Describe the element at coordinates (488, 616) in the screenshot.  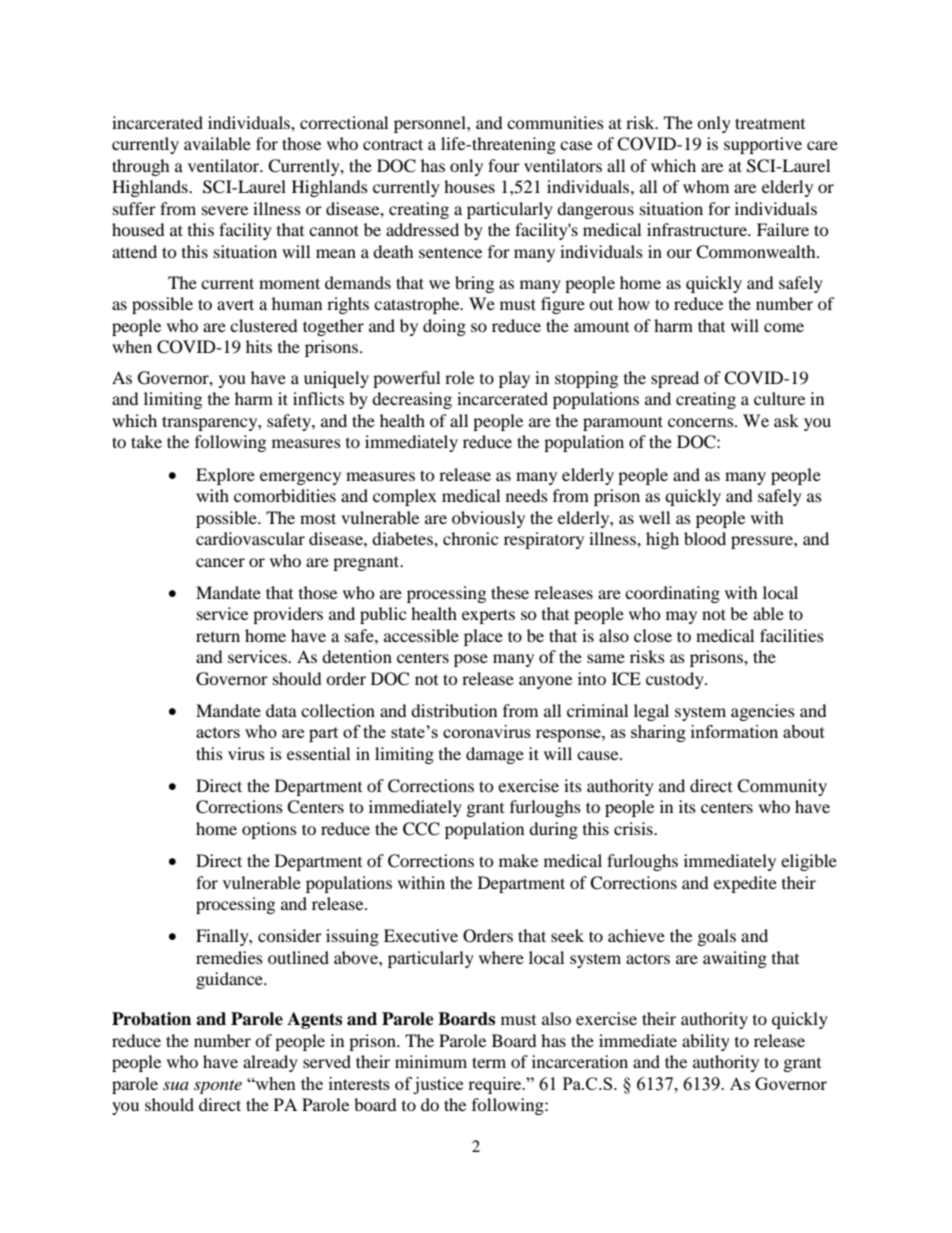
I see `experts` at that location.
